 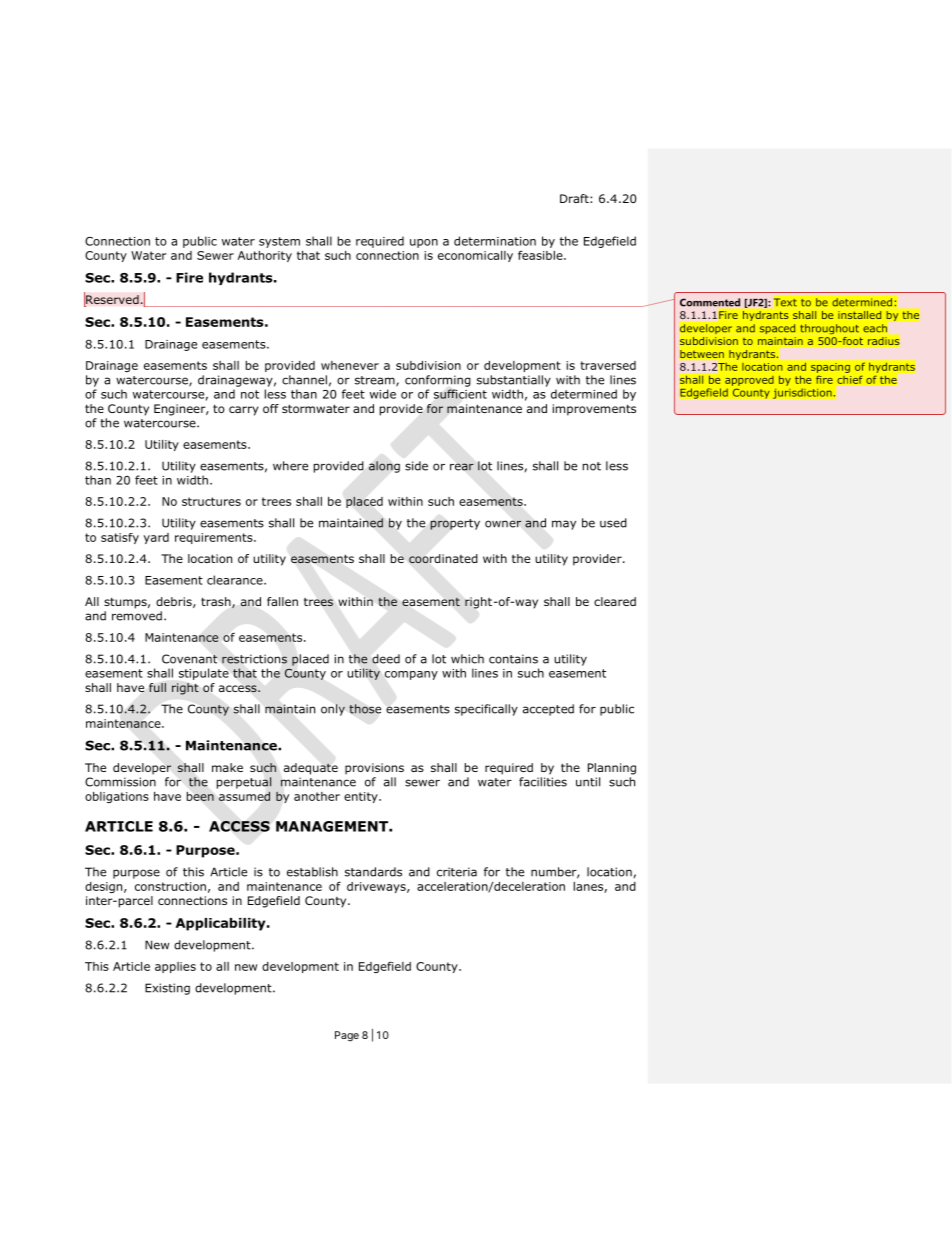 I want to click on specifically, so click(x=486, y=710).
